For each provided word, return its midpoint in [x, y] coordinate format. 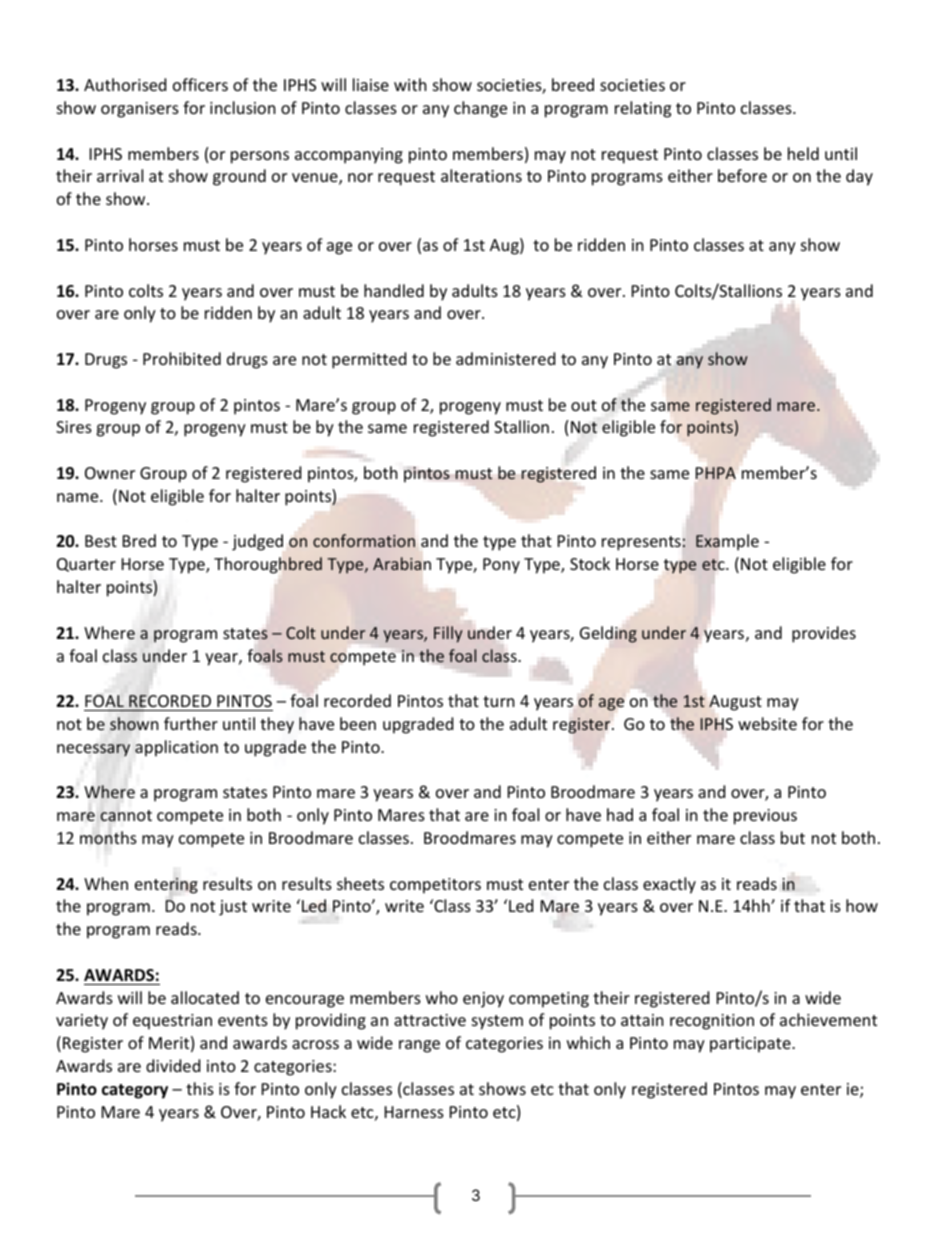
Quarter [86, 565]
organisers [140, 110]
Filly [448, 634]
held [803, 153]
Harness [414, 1112]
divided [173, 1065]
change [480, 109]
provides [824, 634]
